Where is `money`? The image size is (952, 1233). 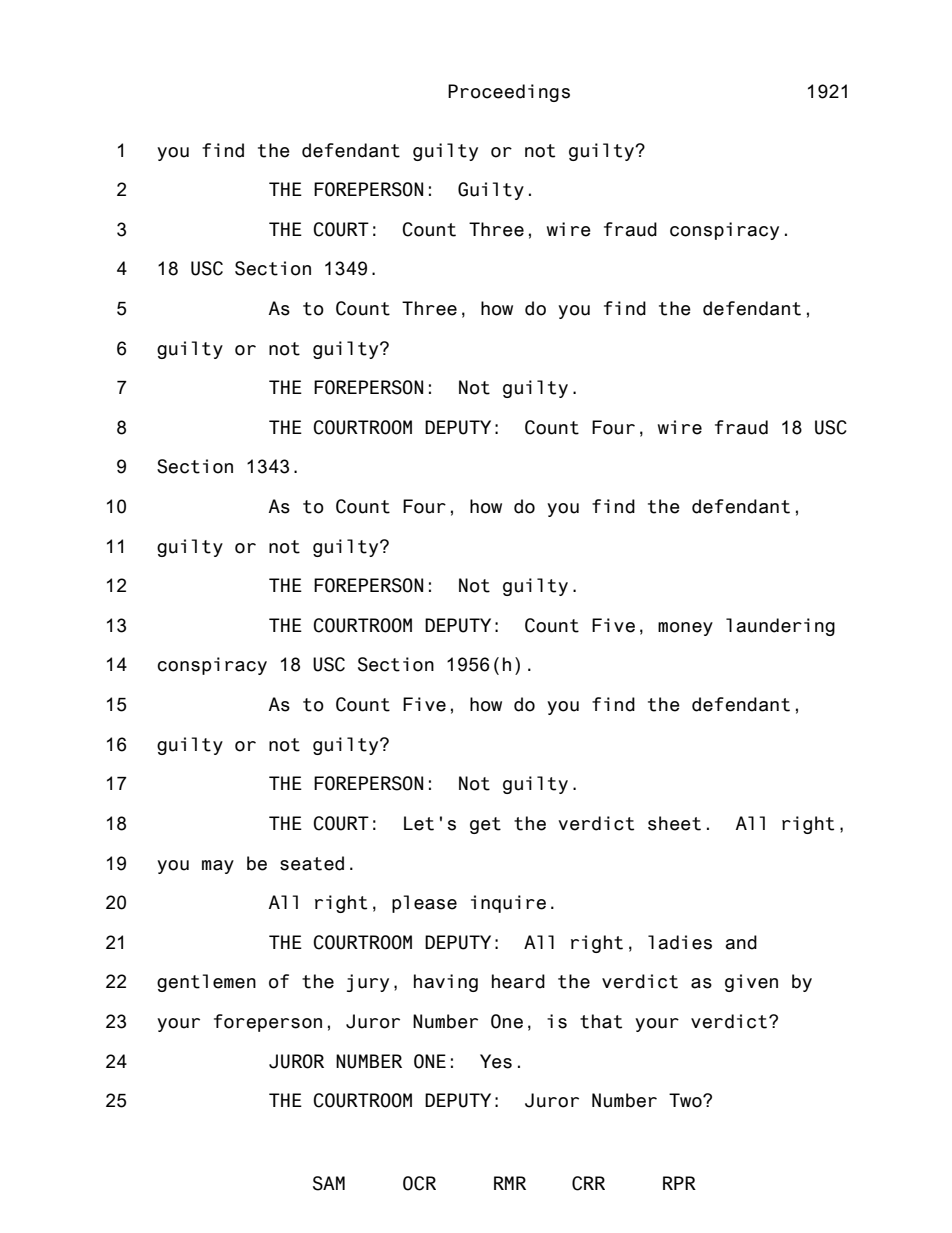
money is located at coordinates (685, 629).
